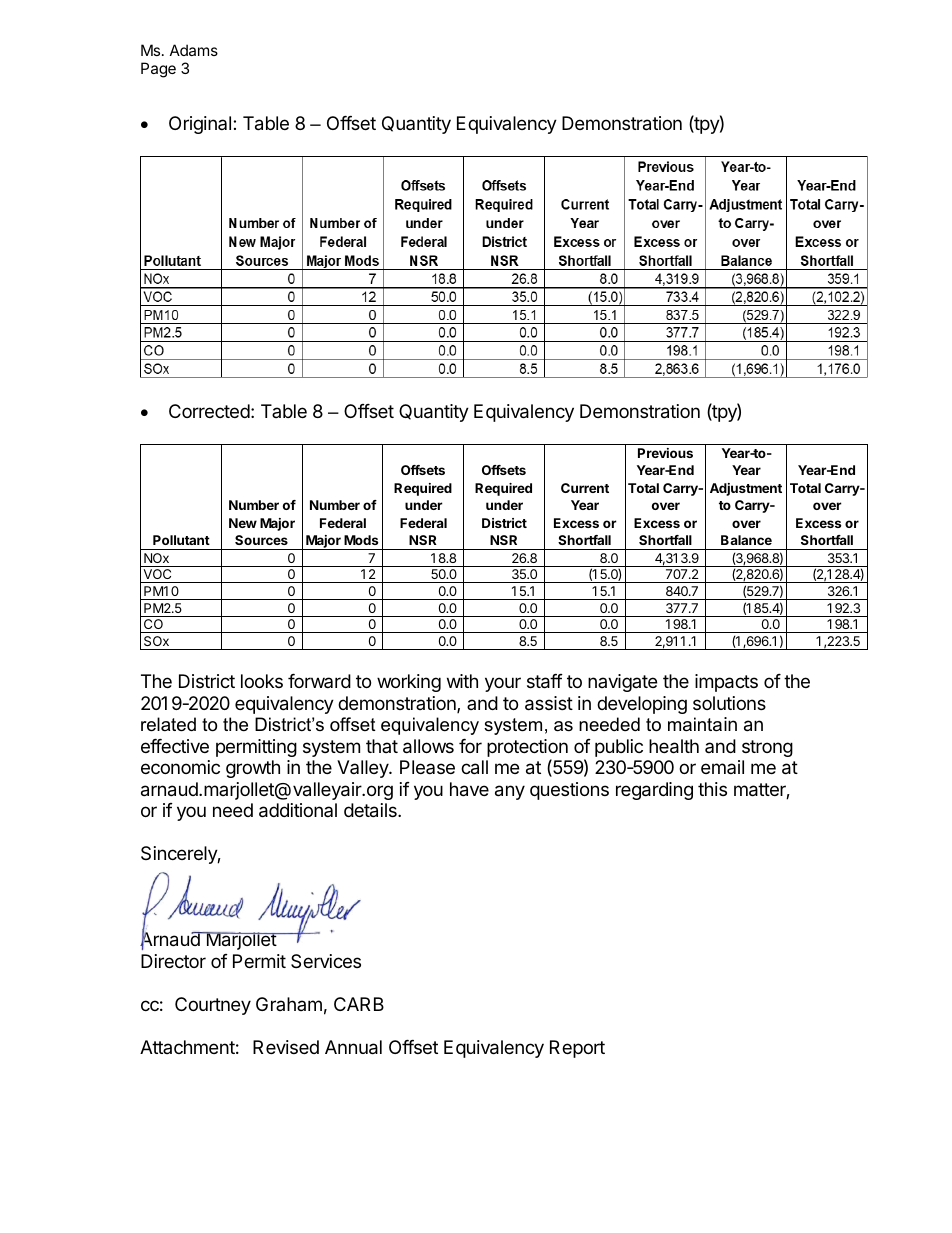 This document has width=952, height=1233. I want to click on impacts, so click(726, 683).
